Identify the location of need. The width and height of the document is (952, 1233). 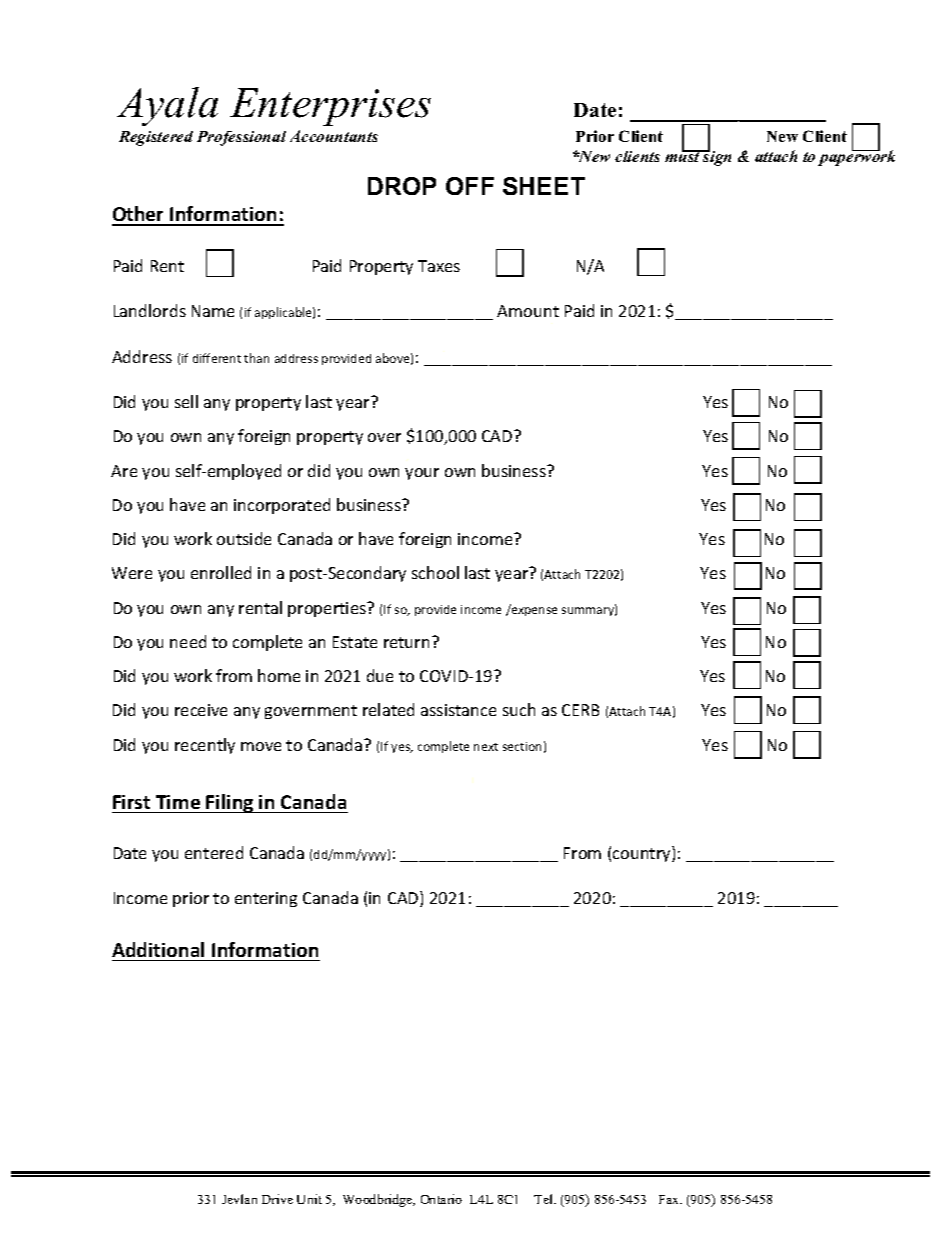
(188, 641).
